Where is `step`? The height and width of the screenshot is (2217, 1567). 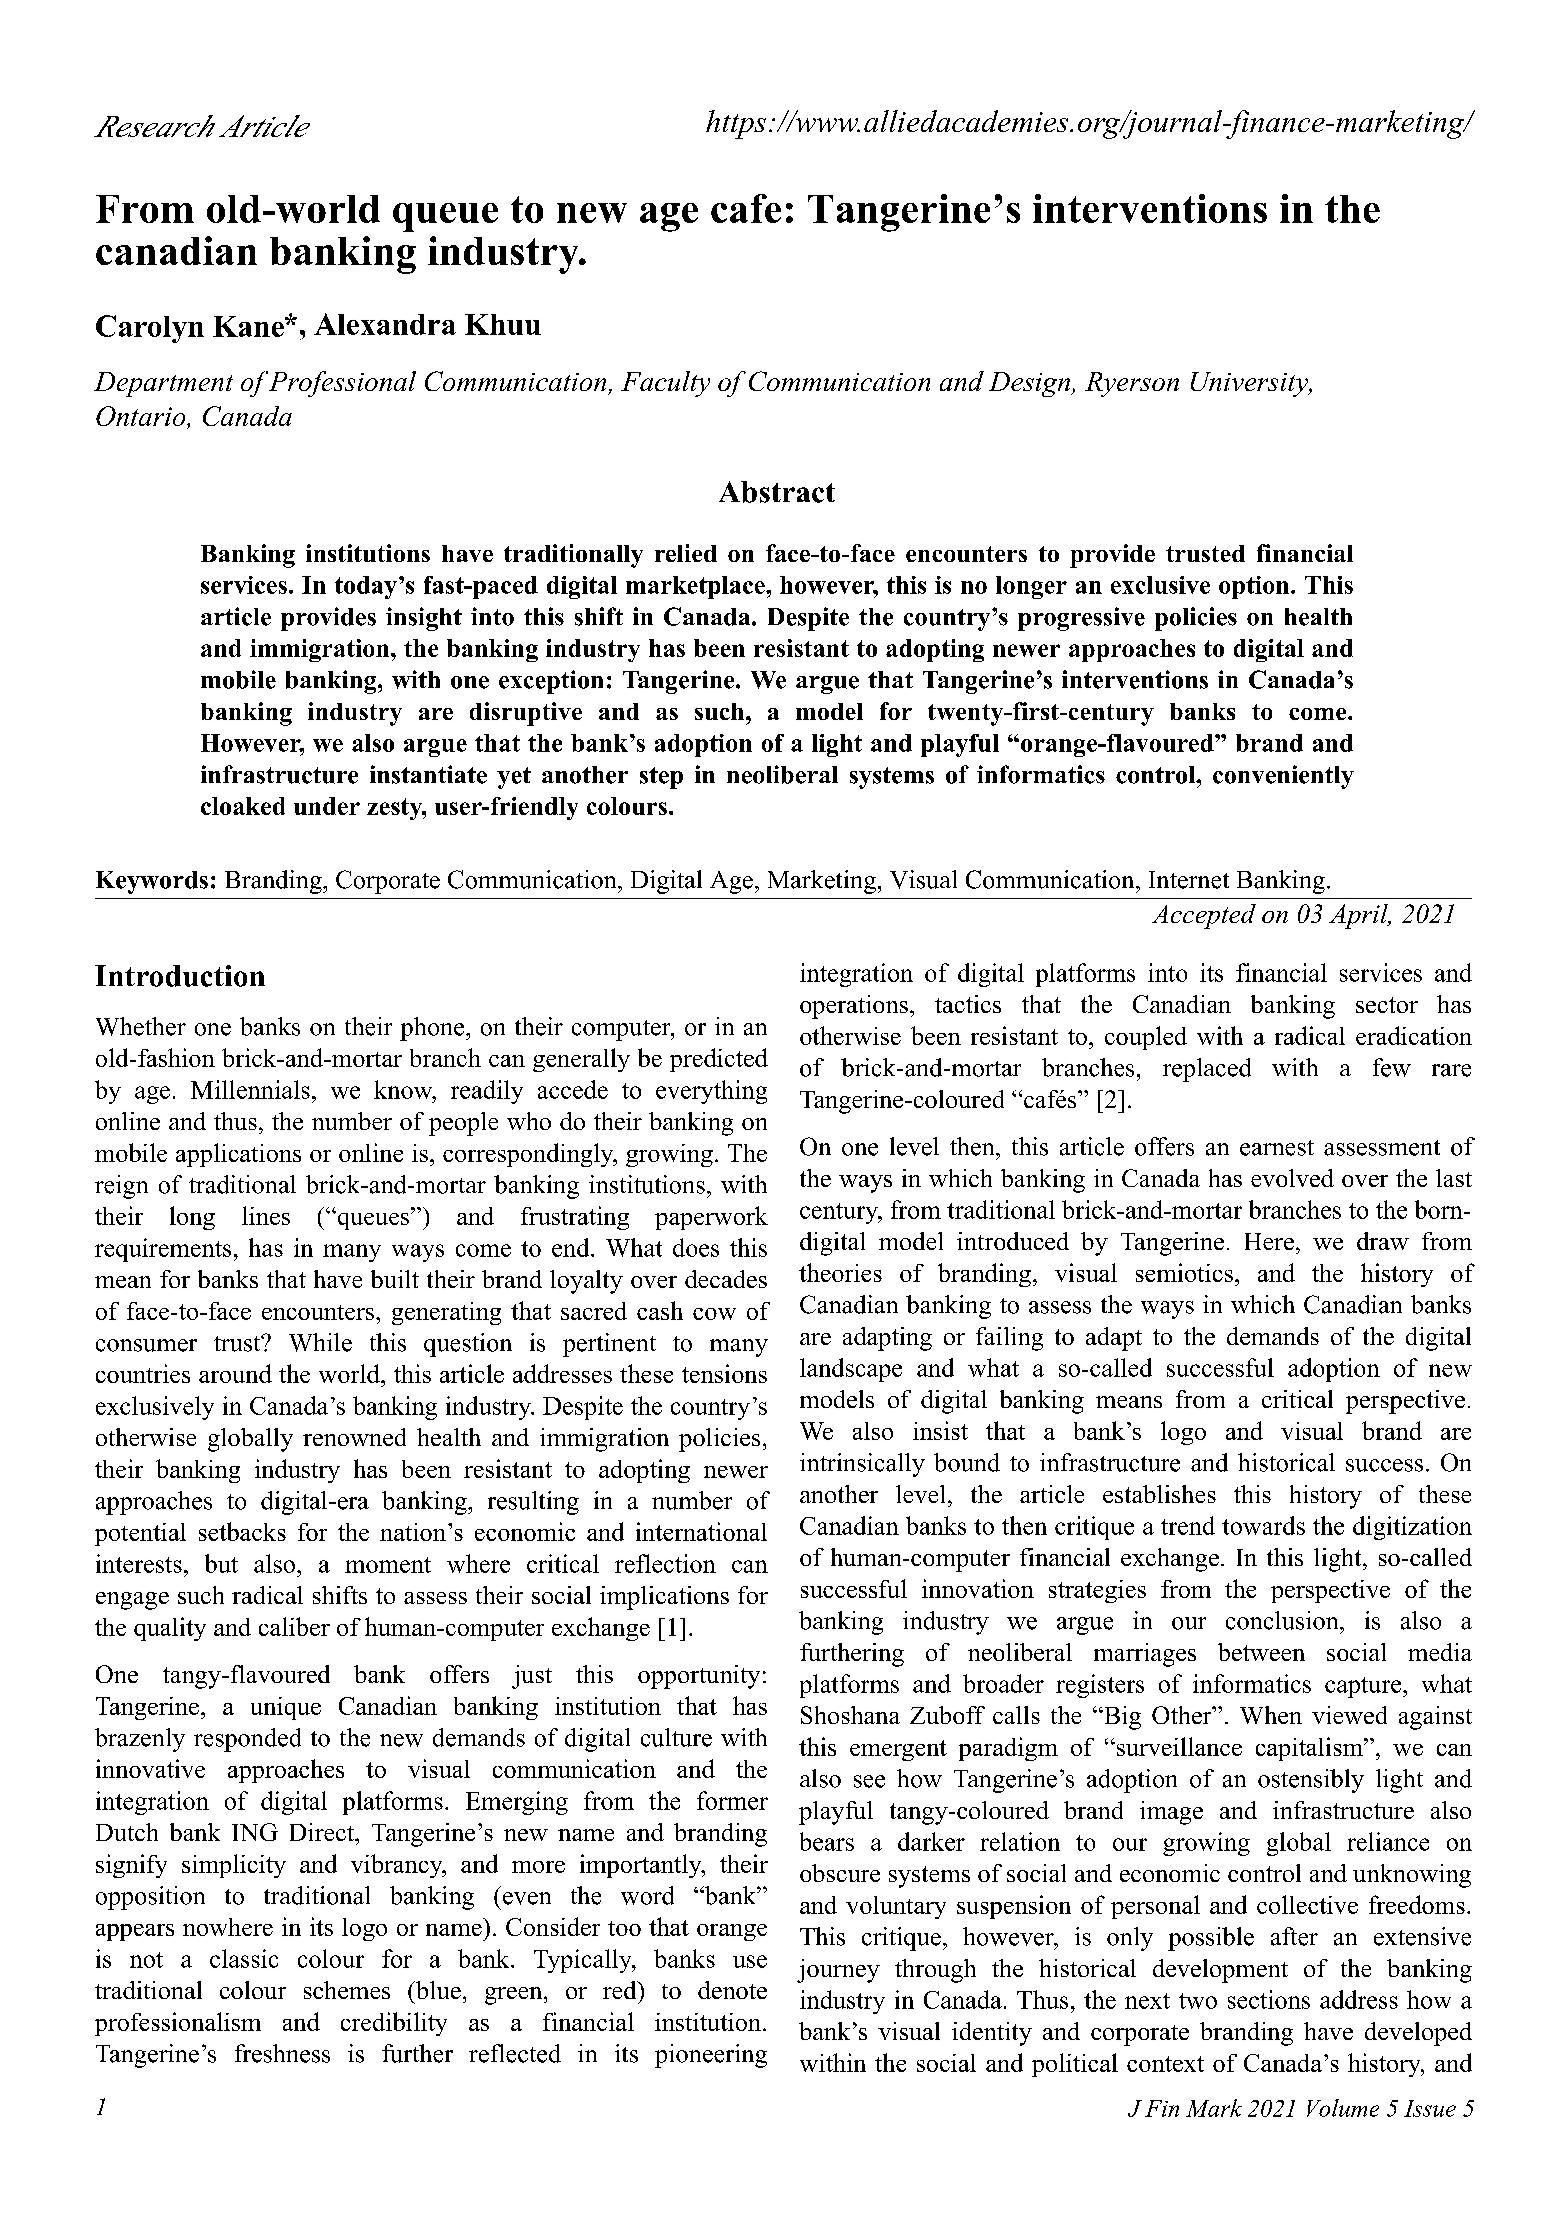
step is located at coordinates (661, 778).
